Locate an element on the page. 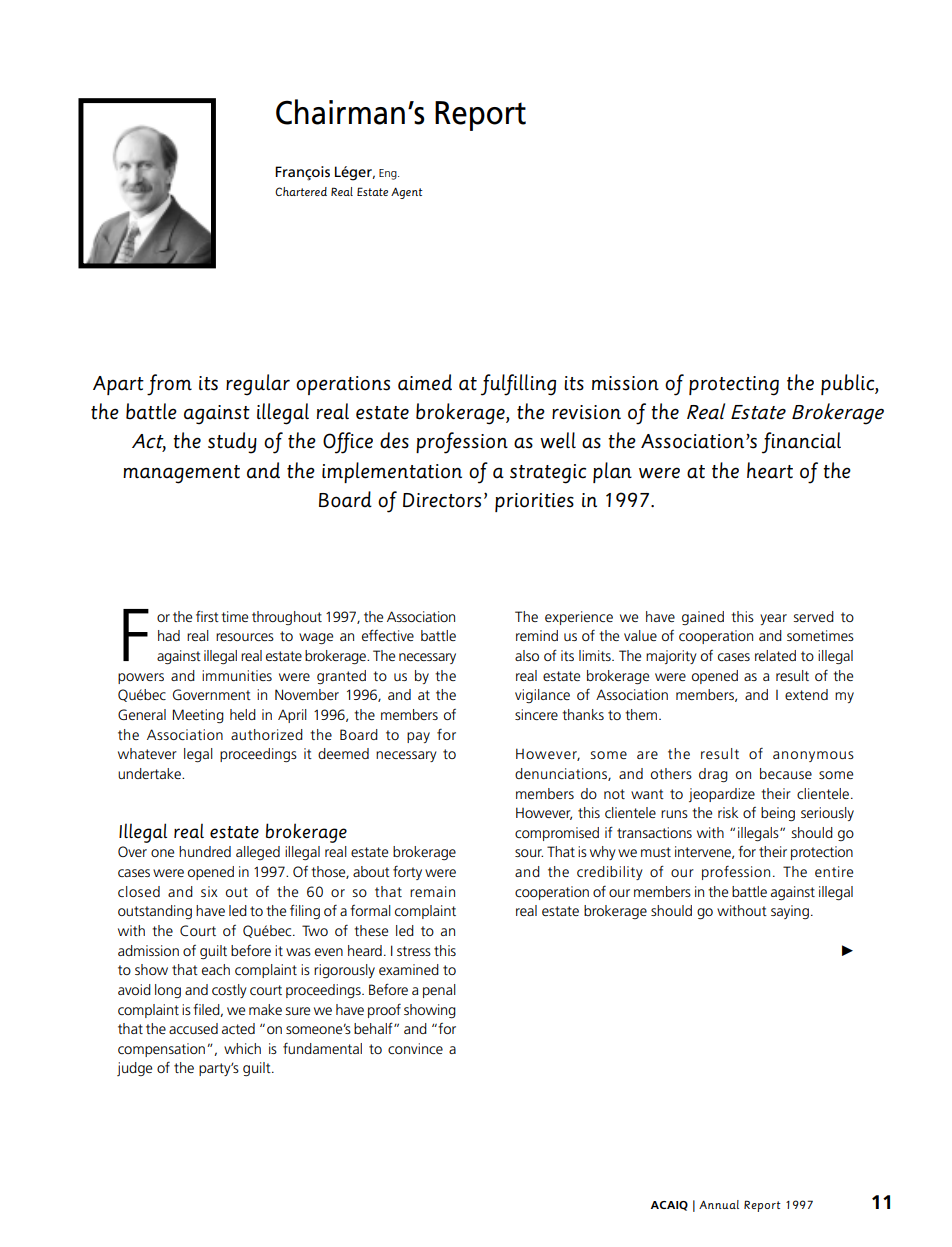  management is located at coordinates (181, 474).
